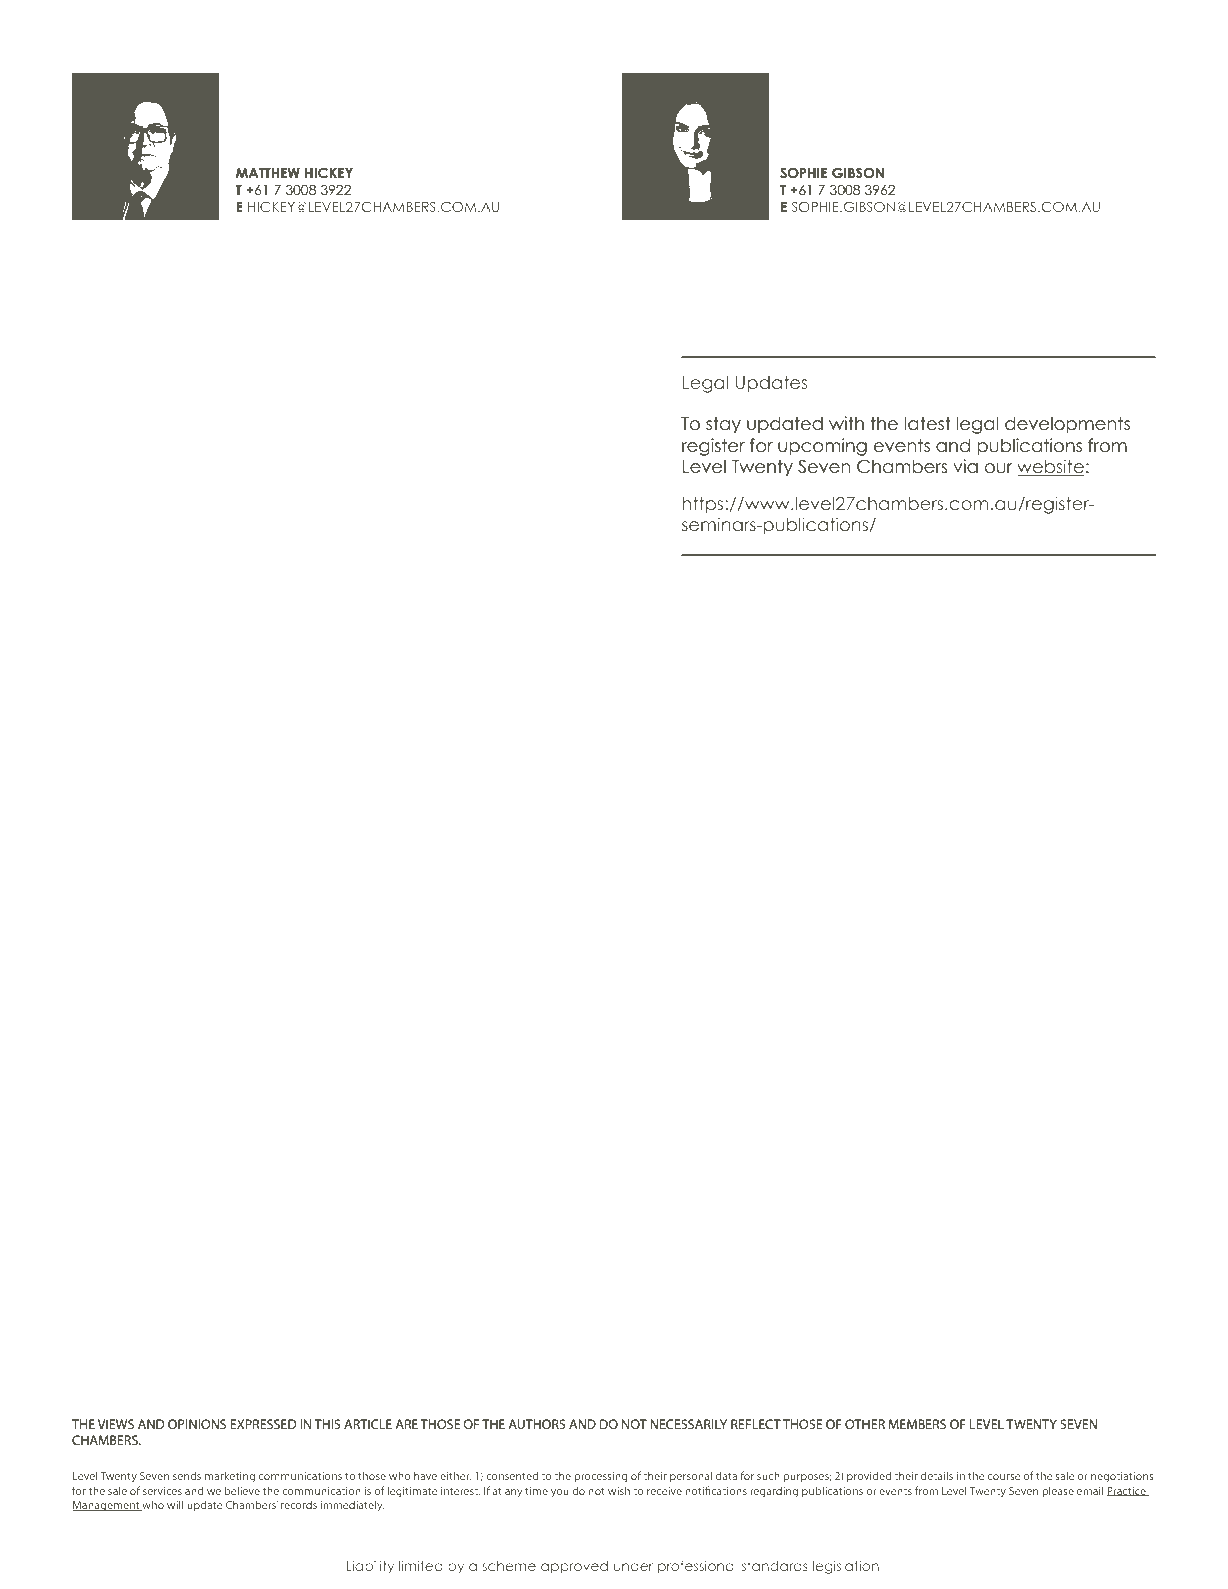 This document has height=1589, width=1228. What do you see at coordinates (619, 1490) in the document?
I see `wish` at bounding box center [619, 1490].
